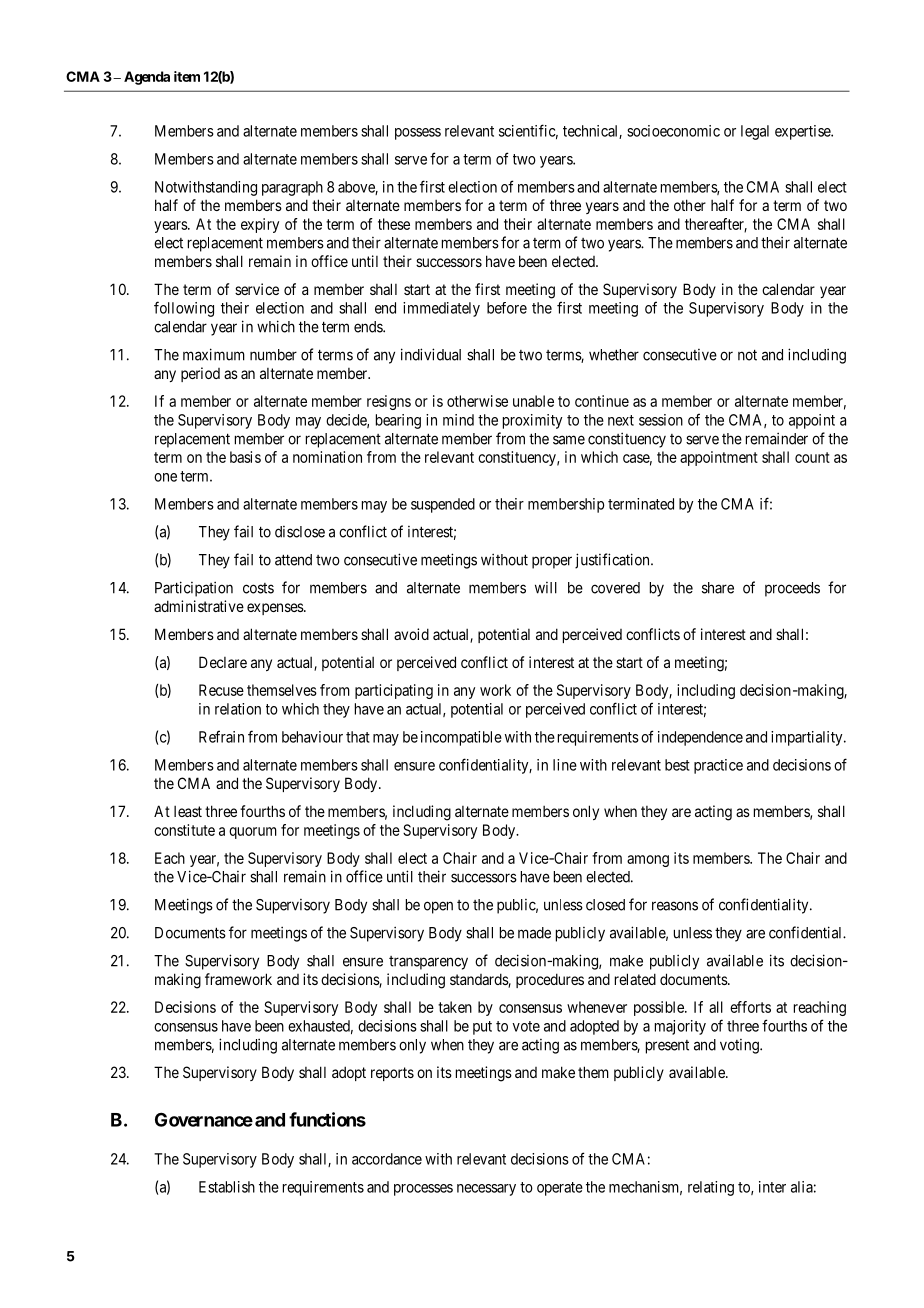  Describe the element at coordinates (718, 766) in the page. I see `practice` at that location.
